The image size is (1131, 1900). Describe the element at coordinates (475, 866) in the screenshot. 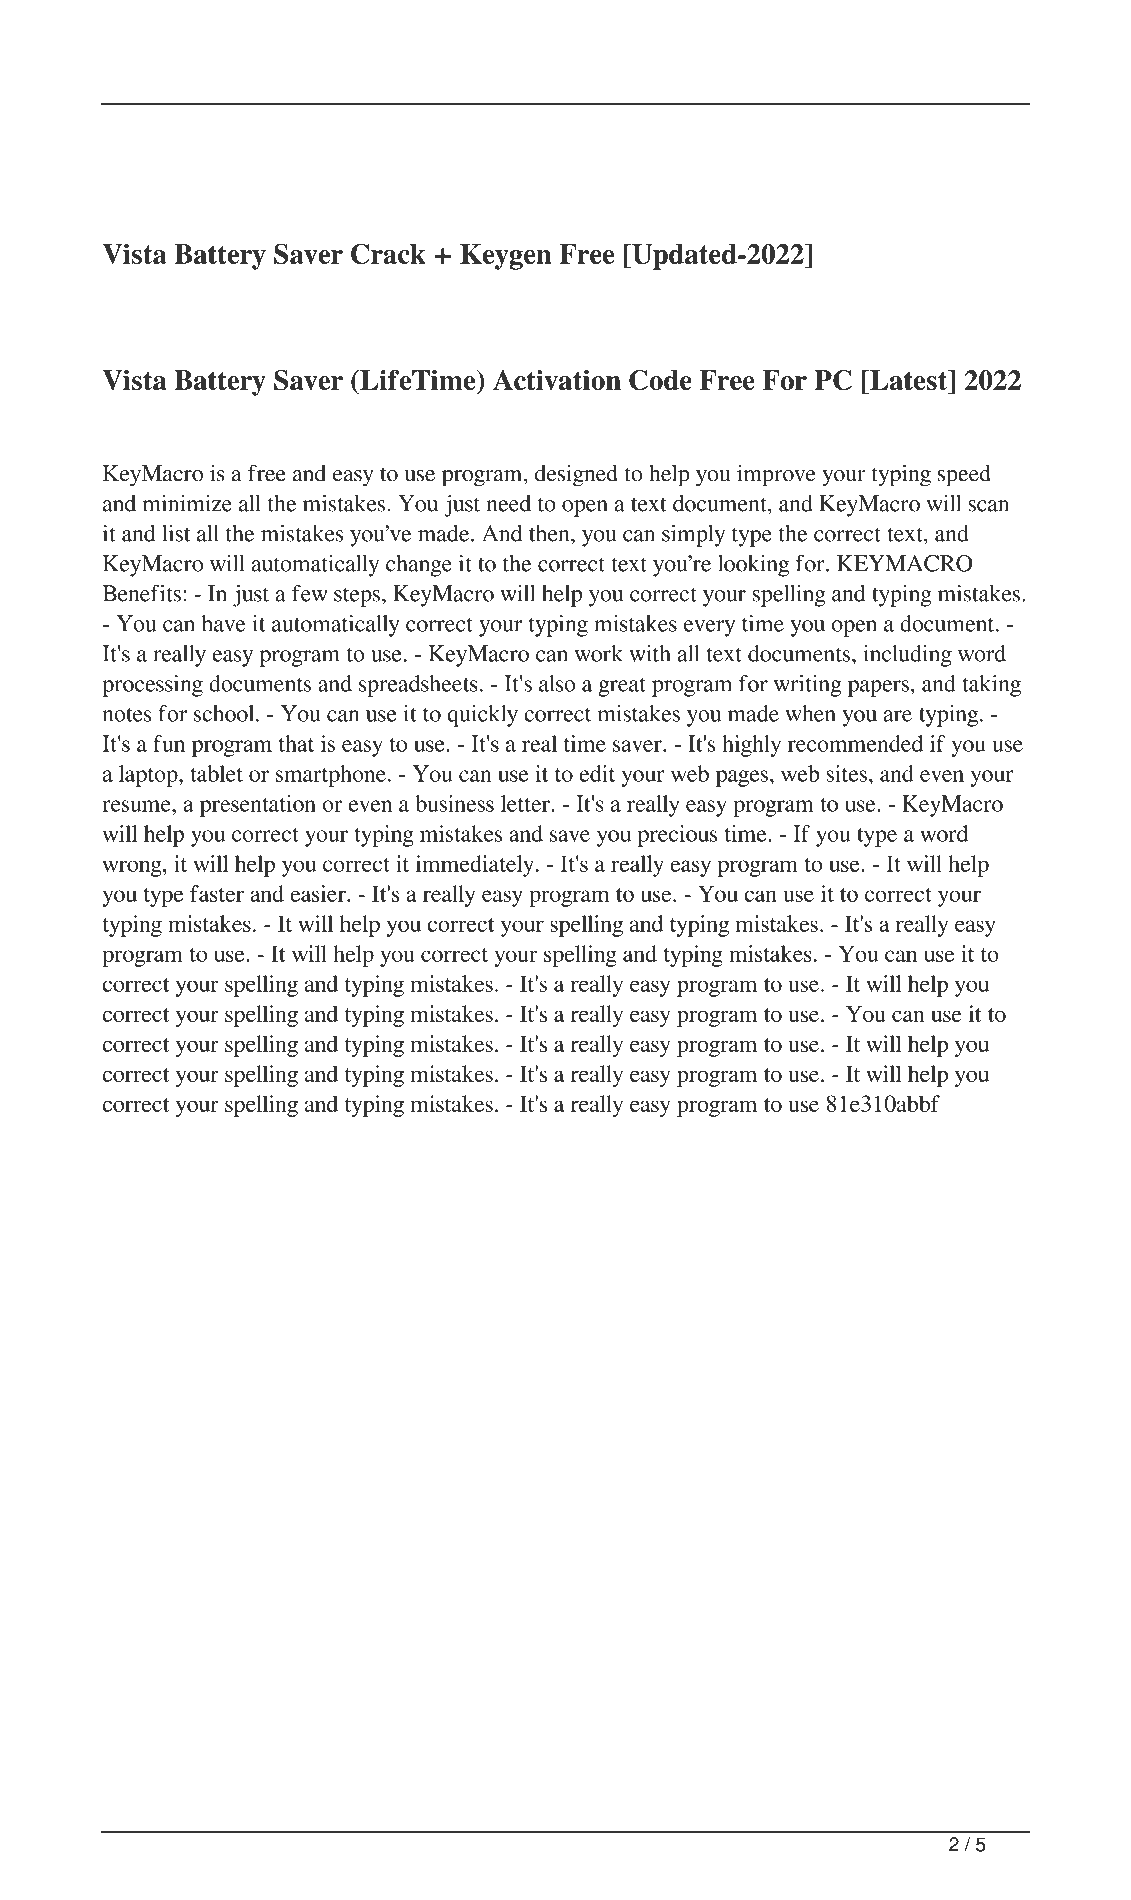

I see `immediately` at that location.
